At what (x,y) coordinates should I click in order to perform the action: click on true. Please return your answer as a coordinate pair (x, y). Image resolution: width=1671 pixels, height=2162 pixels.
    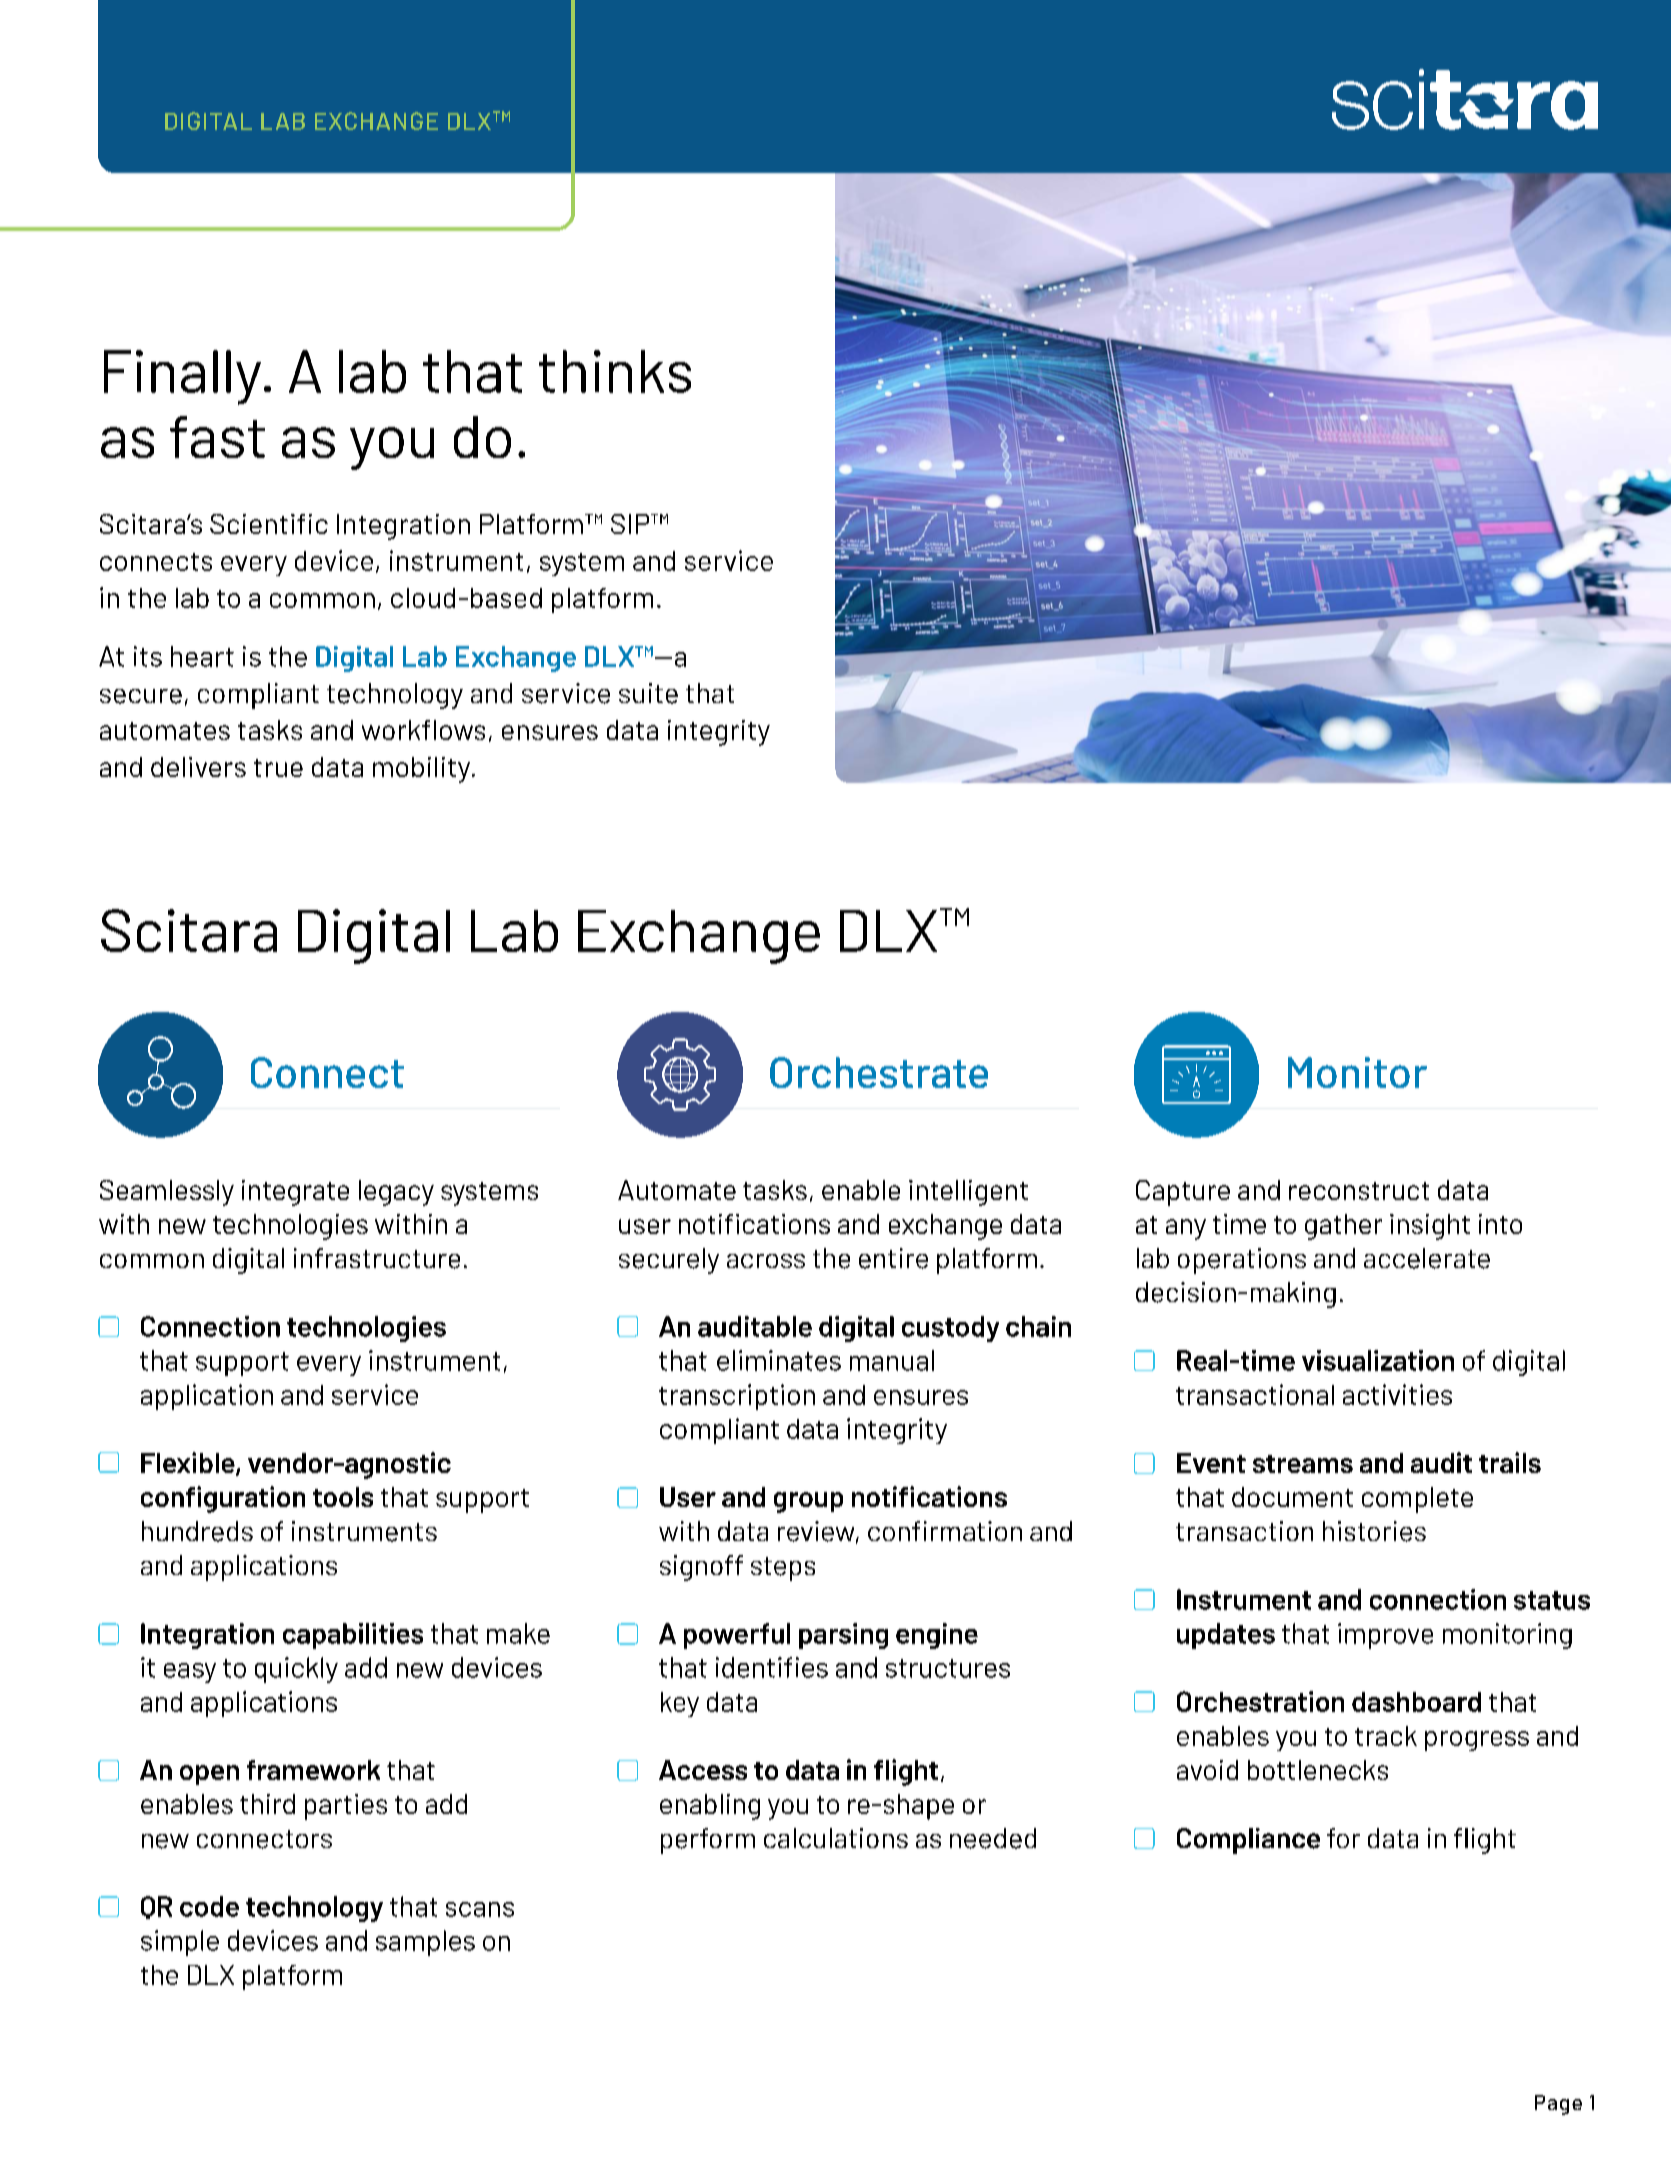
    Looking at the image, I should click on (278, 768).
